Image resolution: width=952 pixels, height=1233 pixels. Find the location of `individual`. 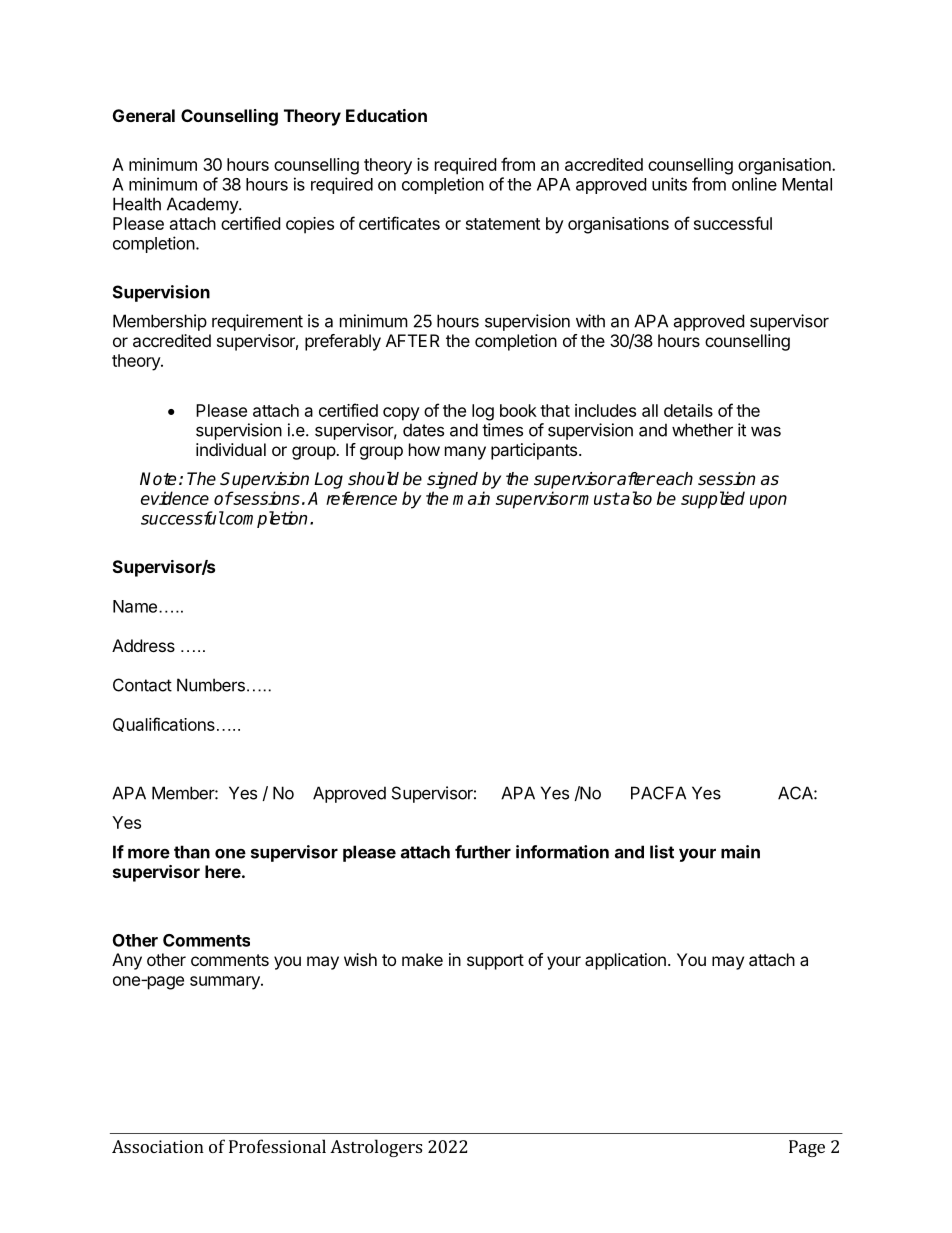

individual is located at coordinates (231, 449).
